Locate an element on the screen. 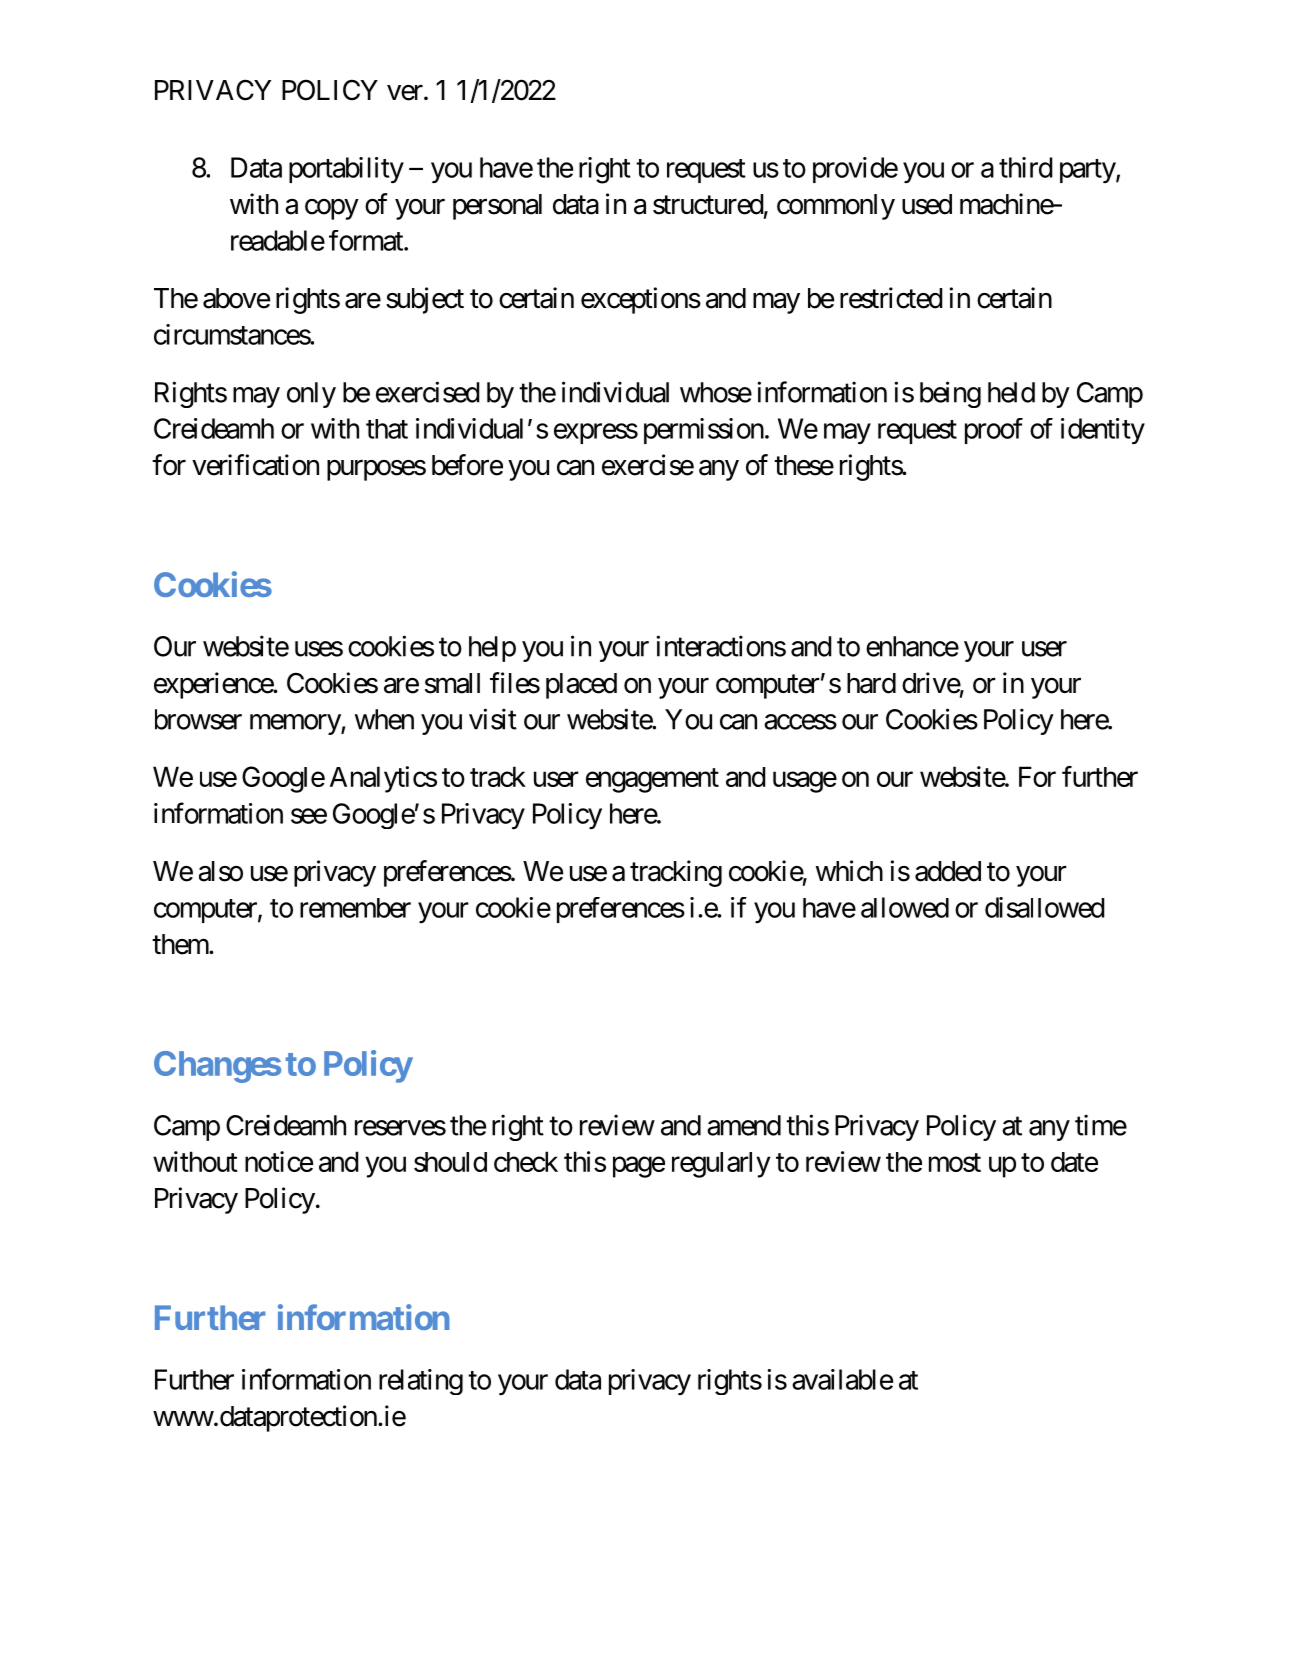 Image resolution: width=1297 pixels, height=1679 pixels. added is located at coordinates (948, 871).
